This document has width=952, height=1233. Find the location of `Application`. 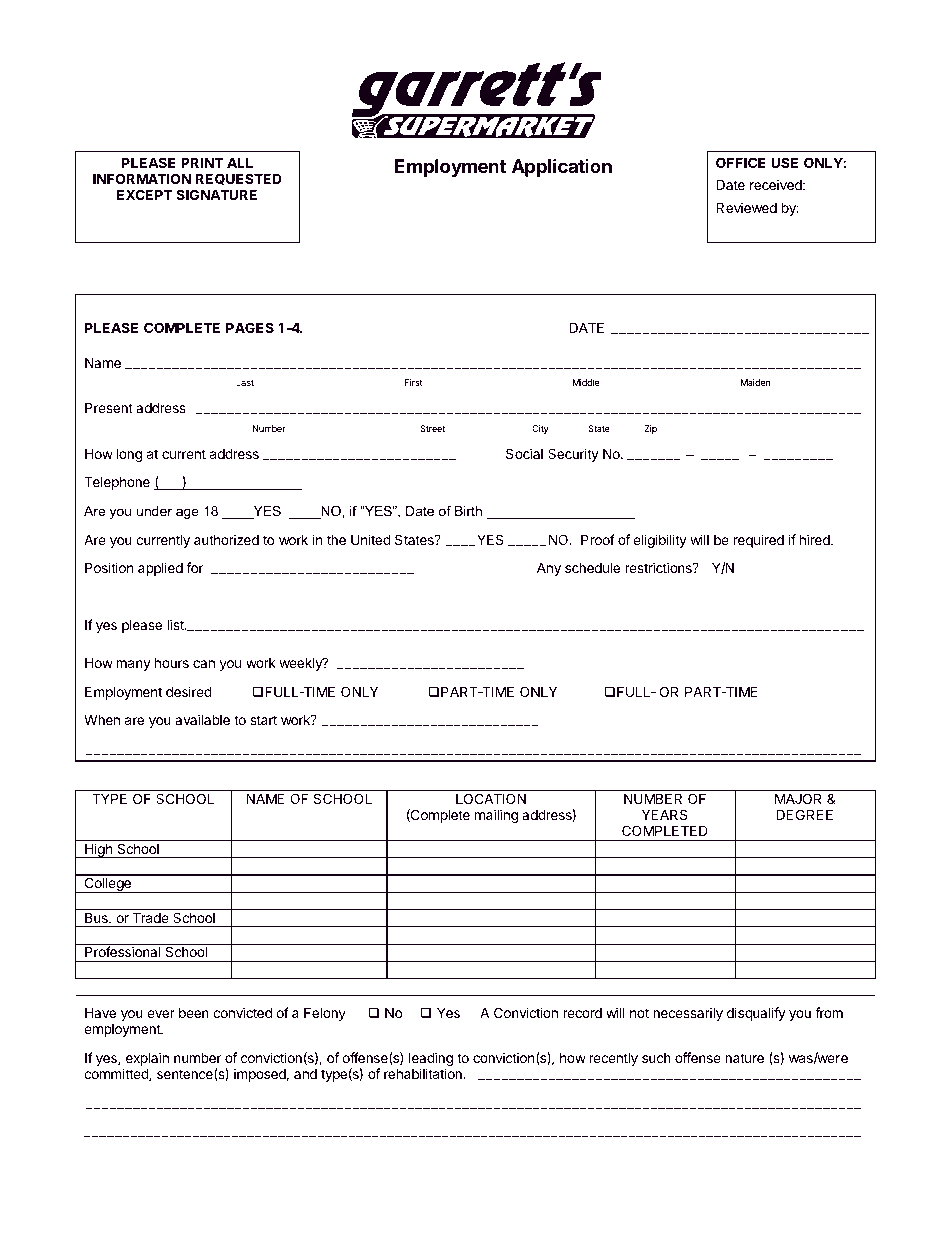

Application is located at coordinates (562, 167).
